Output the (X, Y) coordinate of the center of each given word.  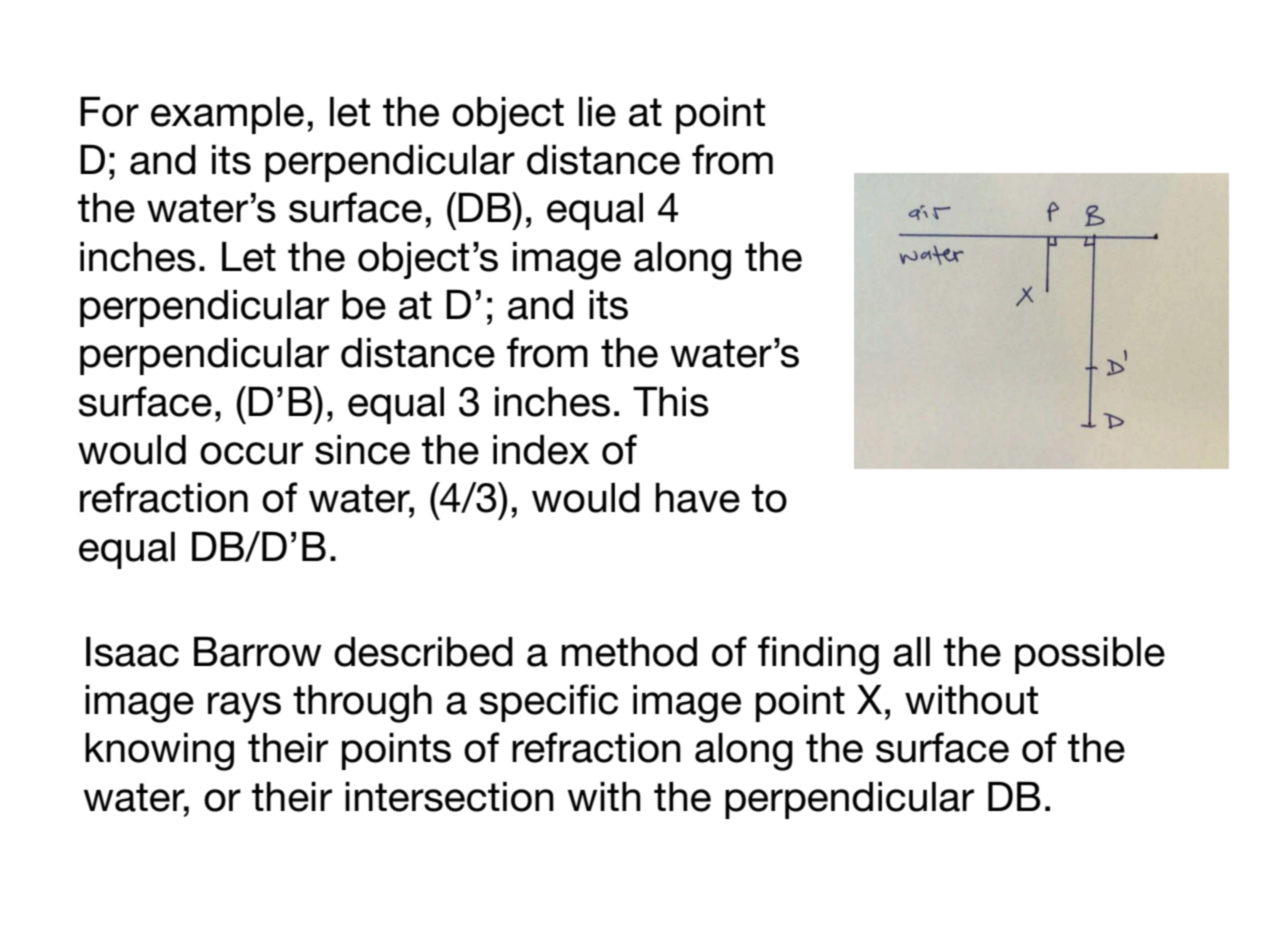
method (629, 652)
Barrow (258, 652)
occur (251, 453)
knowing (159, 752)
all (911, 652)
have (698, 498)
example (227, 115)
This (671, 402)
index (541, 450)
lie (597, 112)
